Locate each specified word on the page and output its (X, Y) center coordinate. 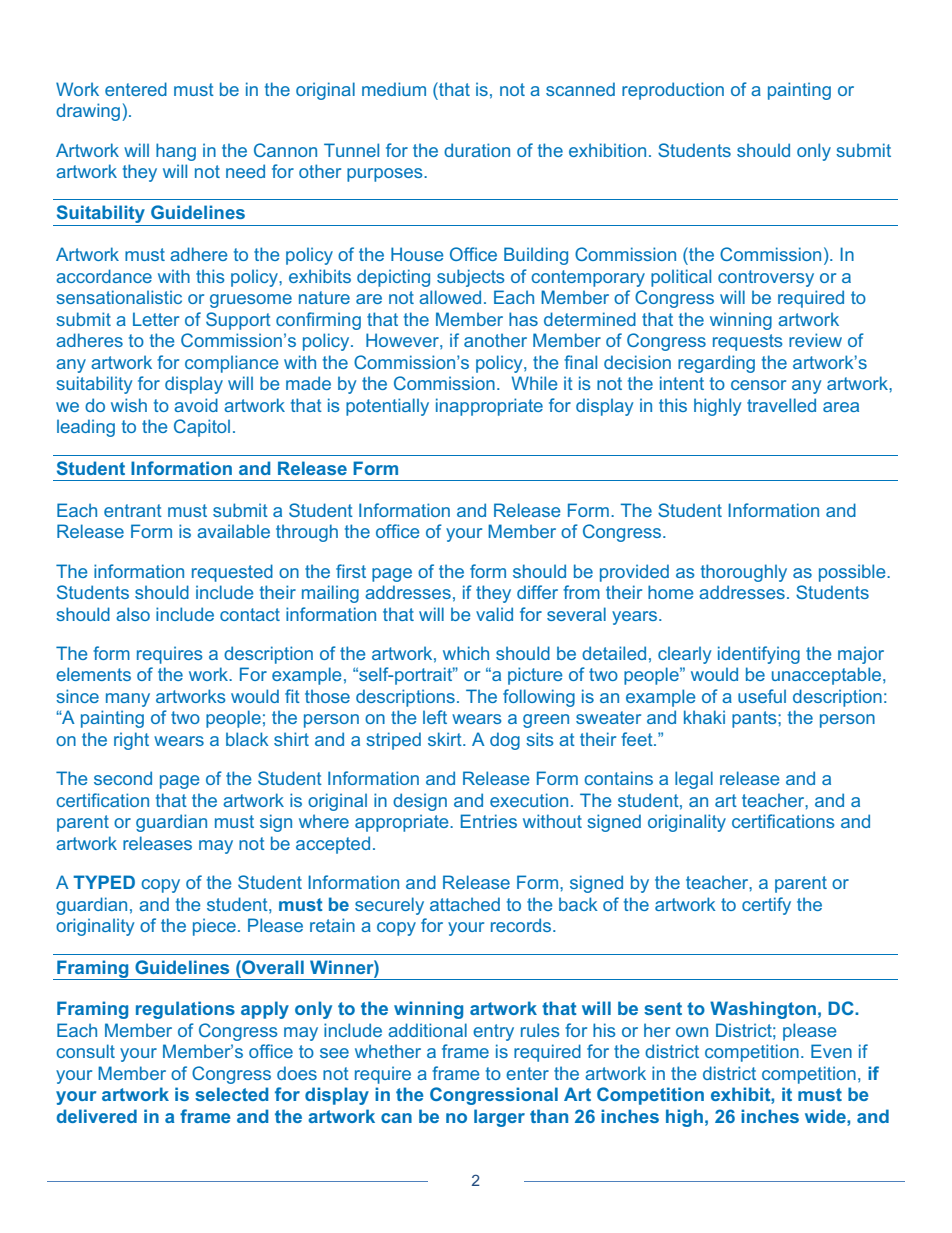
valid (494, 614)
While (534, 383)
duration (477, 150)
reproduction (673, 91)
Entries (489, 821)
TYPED (104, 882)
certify (766, 906)
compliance (231, 364)
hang (176, 152)
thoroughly (744, 573)
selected (231, 1094)
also (133, 614)
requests (747, 342)
